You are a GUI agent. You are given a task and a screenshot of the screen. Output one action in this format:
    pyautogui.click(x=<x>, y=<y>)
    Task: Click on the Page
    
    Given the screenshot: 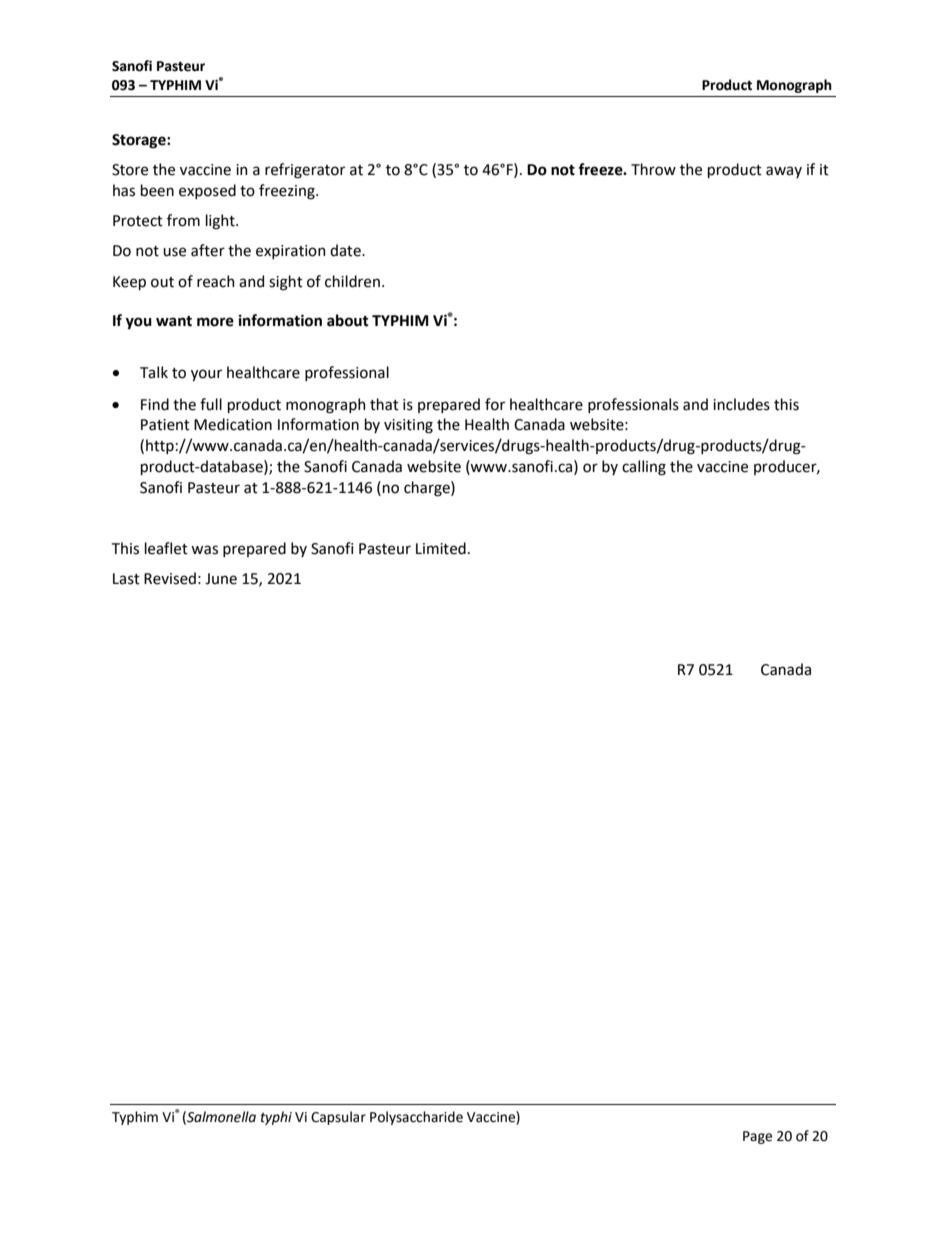 What is the action you would take?
    pyautogui.click(x=757, y=1137)
